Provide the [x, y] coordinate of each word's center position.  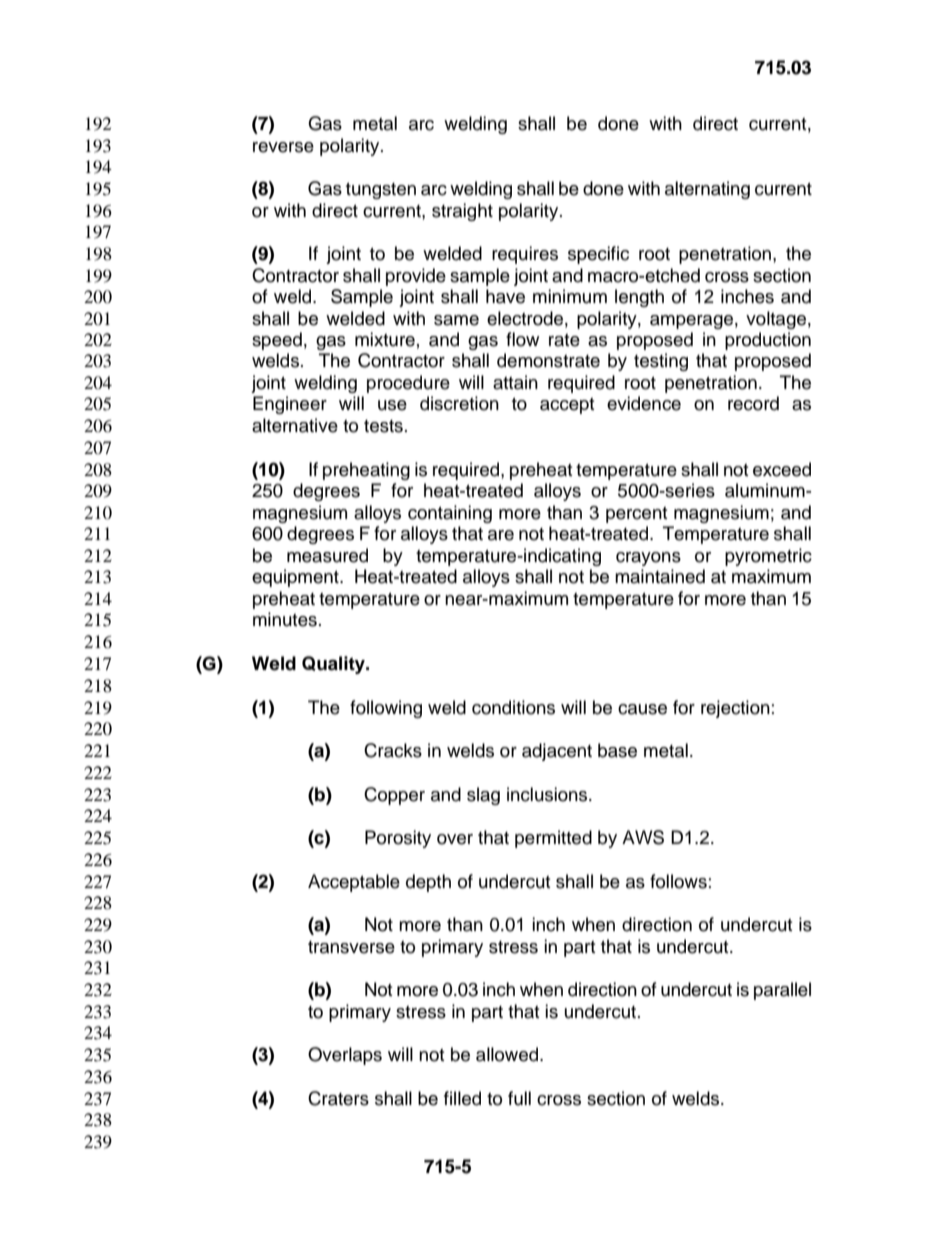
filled [462, 1098]
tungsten [381, 191]
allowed [508, 1054]
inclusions [548, 794]
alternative [295, 425]
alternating [707, 190]
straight [462, 212]
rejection [735, 709]
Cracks [393, 750]
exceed [782, 469]
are [501, 535]
